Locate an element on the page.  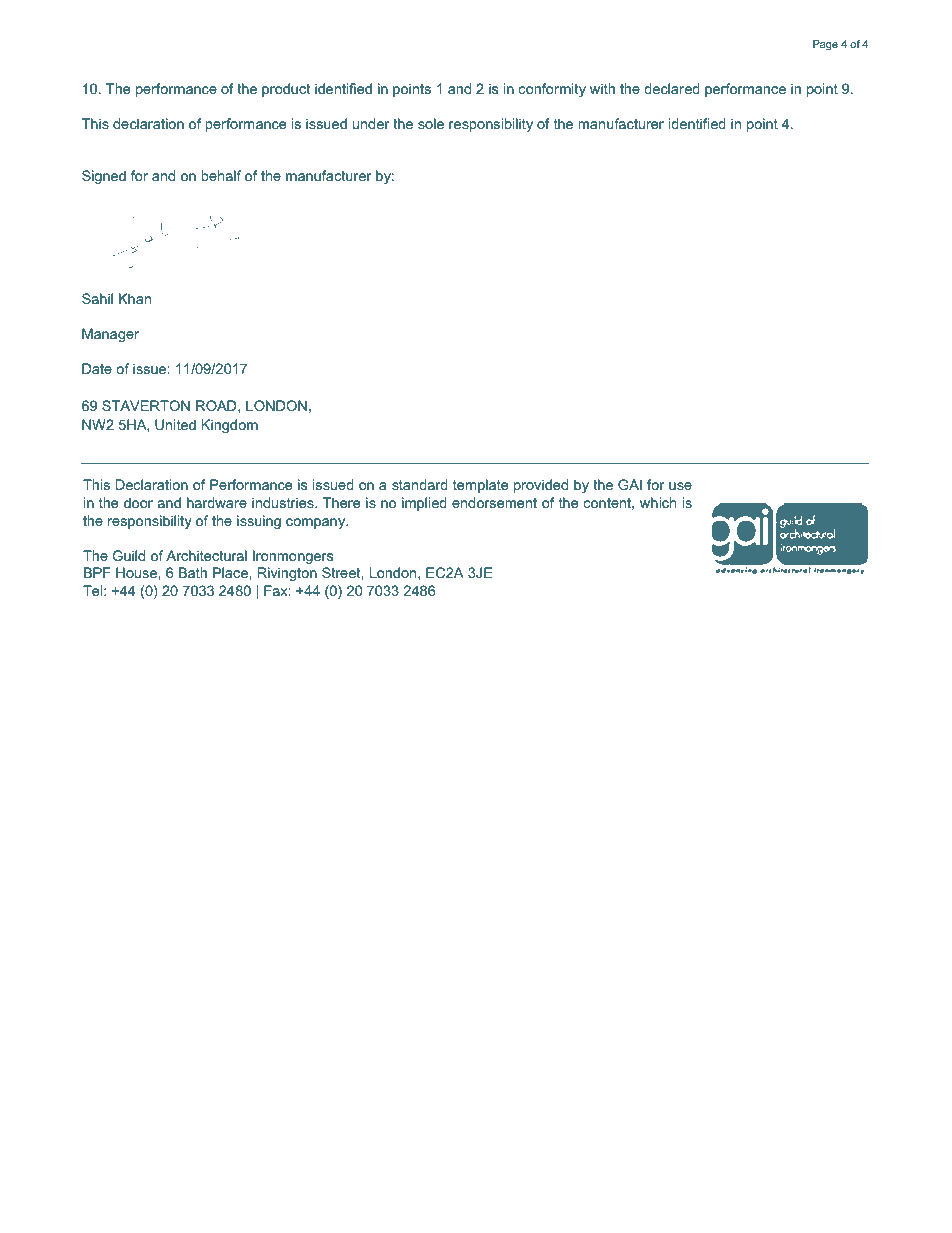
template is located at coordinates (480, 486).
